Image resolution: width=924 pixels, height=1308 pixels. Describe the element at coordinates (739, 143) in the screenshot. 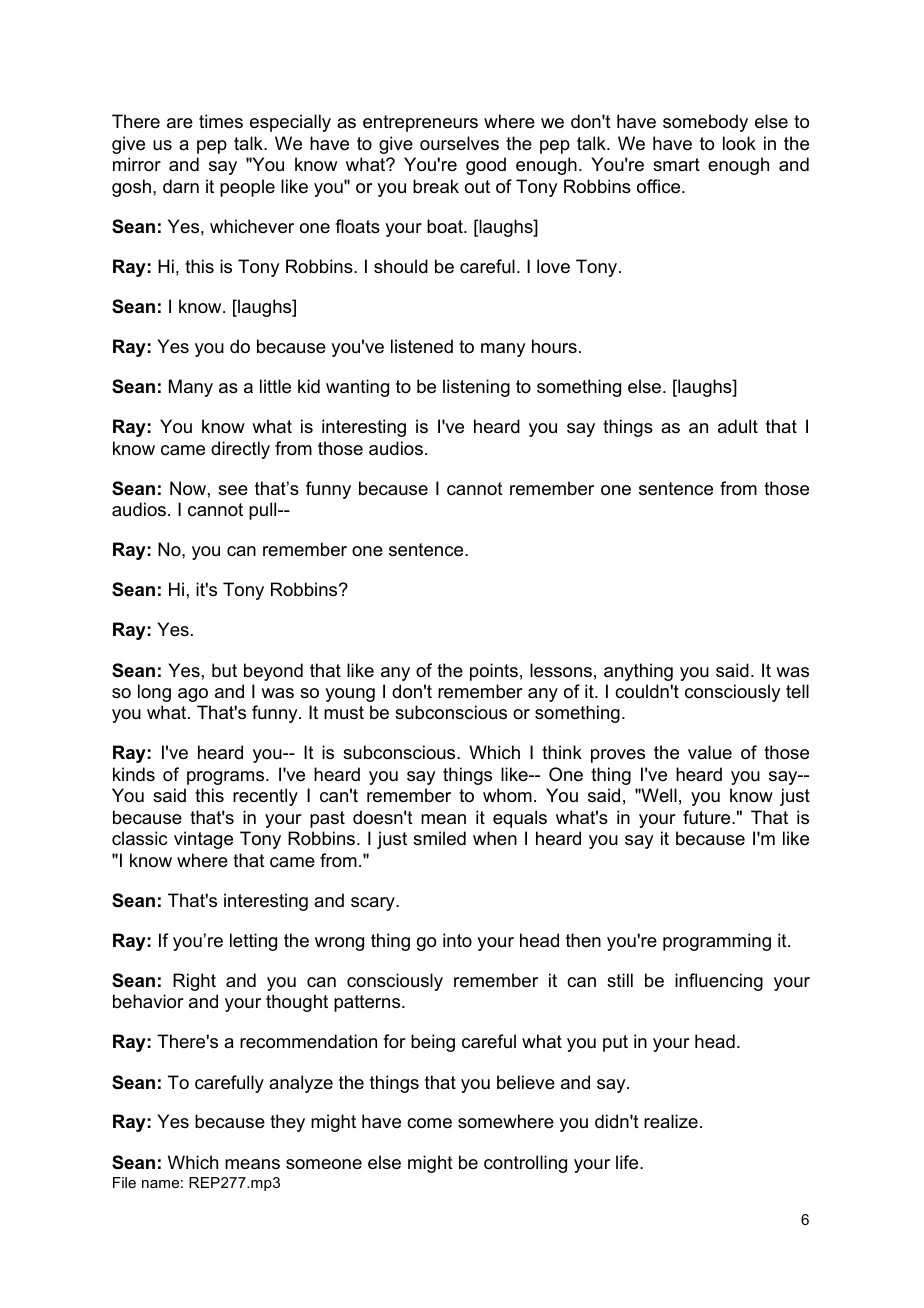

I see `look` at that location.
